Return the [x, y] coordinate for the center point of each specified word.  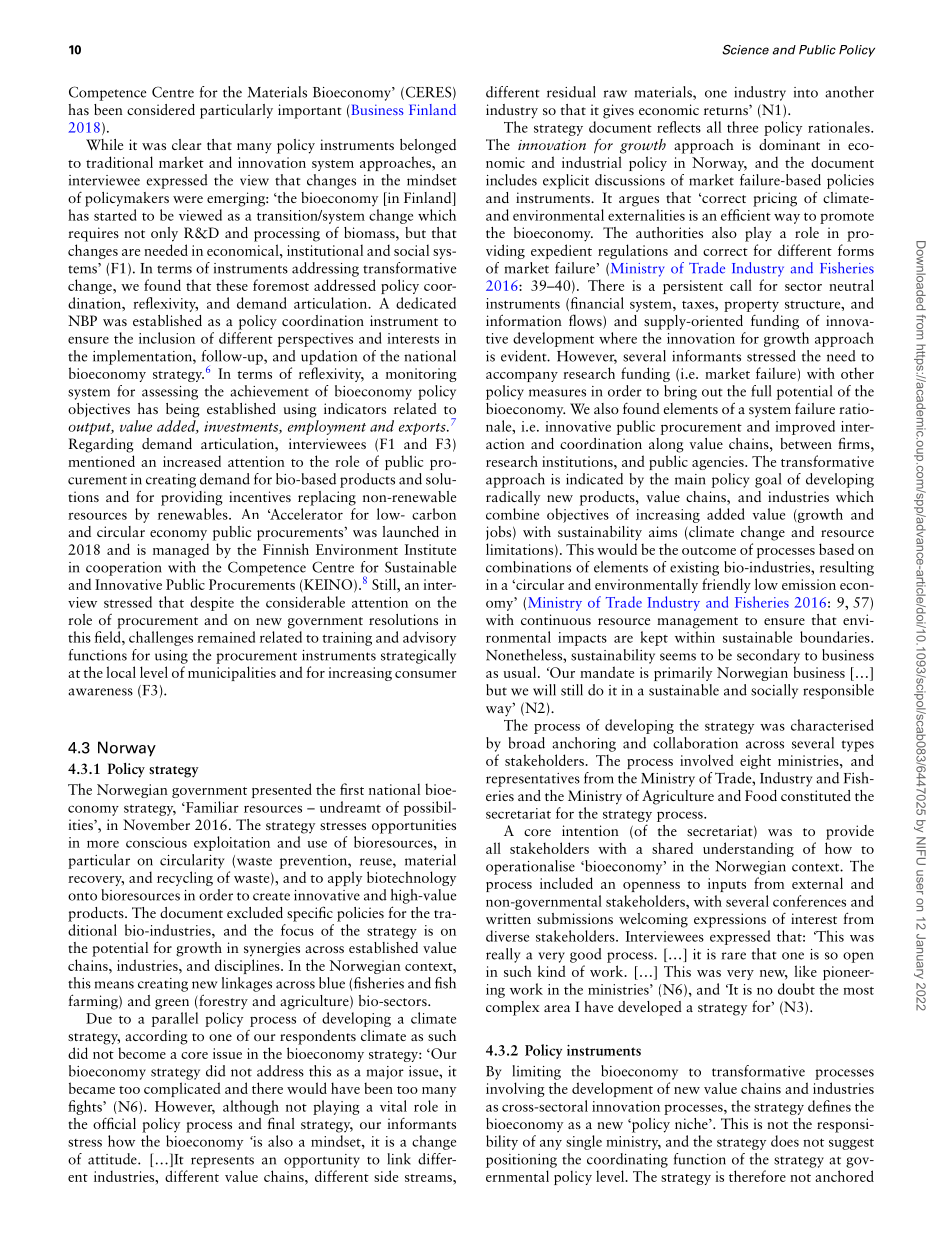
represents [222, 1162]
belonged [428, 146]
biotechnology [411, 878]
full [761, 391]
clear [186, 144]
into [806, 92]
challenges [161, 638]
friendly [726, 585]
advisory [429, 638]
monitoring [421, 375]
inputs [727, 885]
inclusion [167, 338]
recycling [185, 878]
